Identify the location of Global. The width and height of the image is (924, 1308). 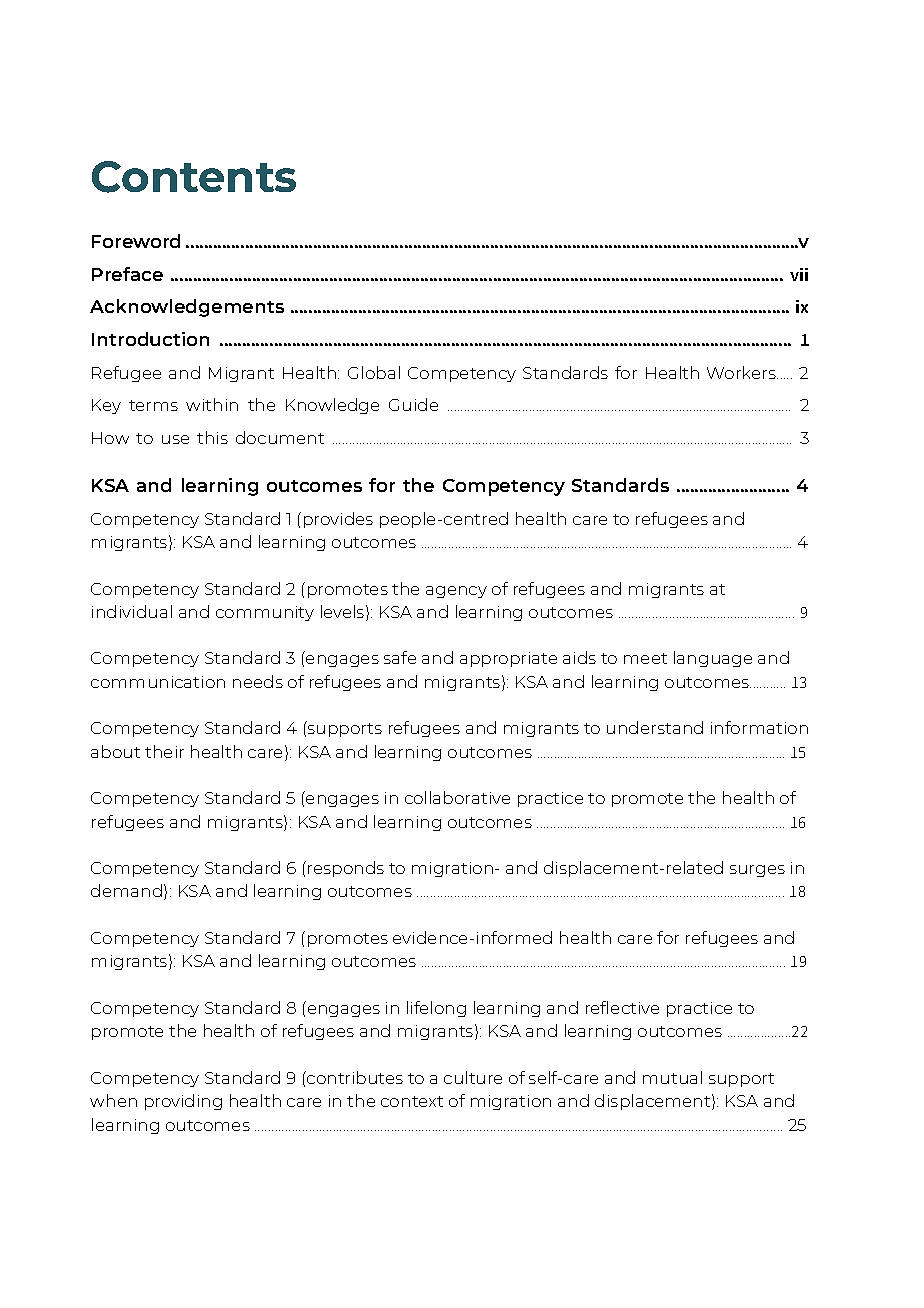
(374, 372).
